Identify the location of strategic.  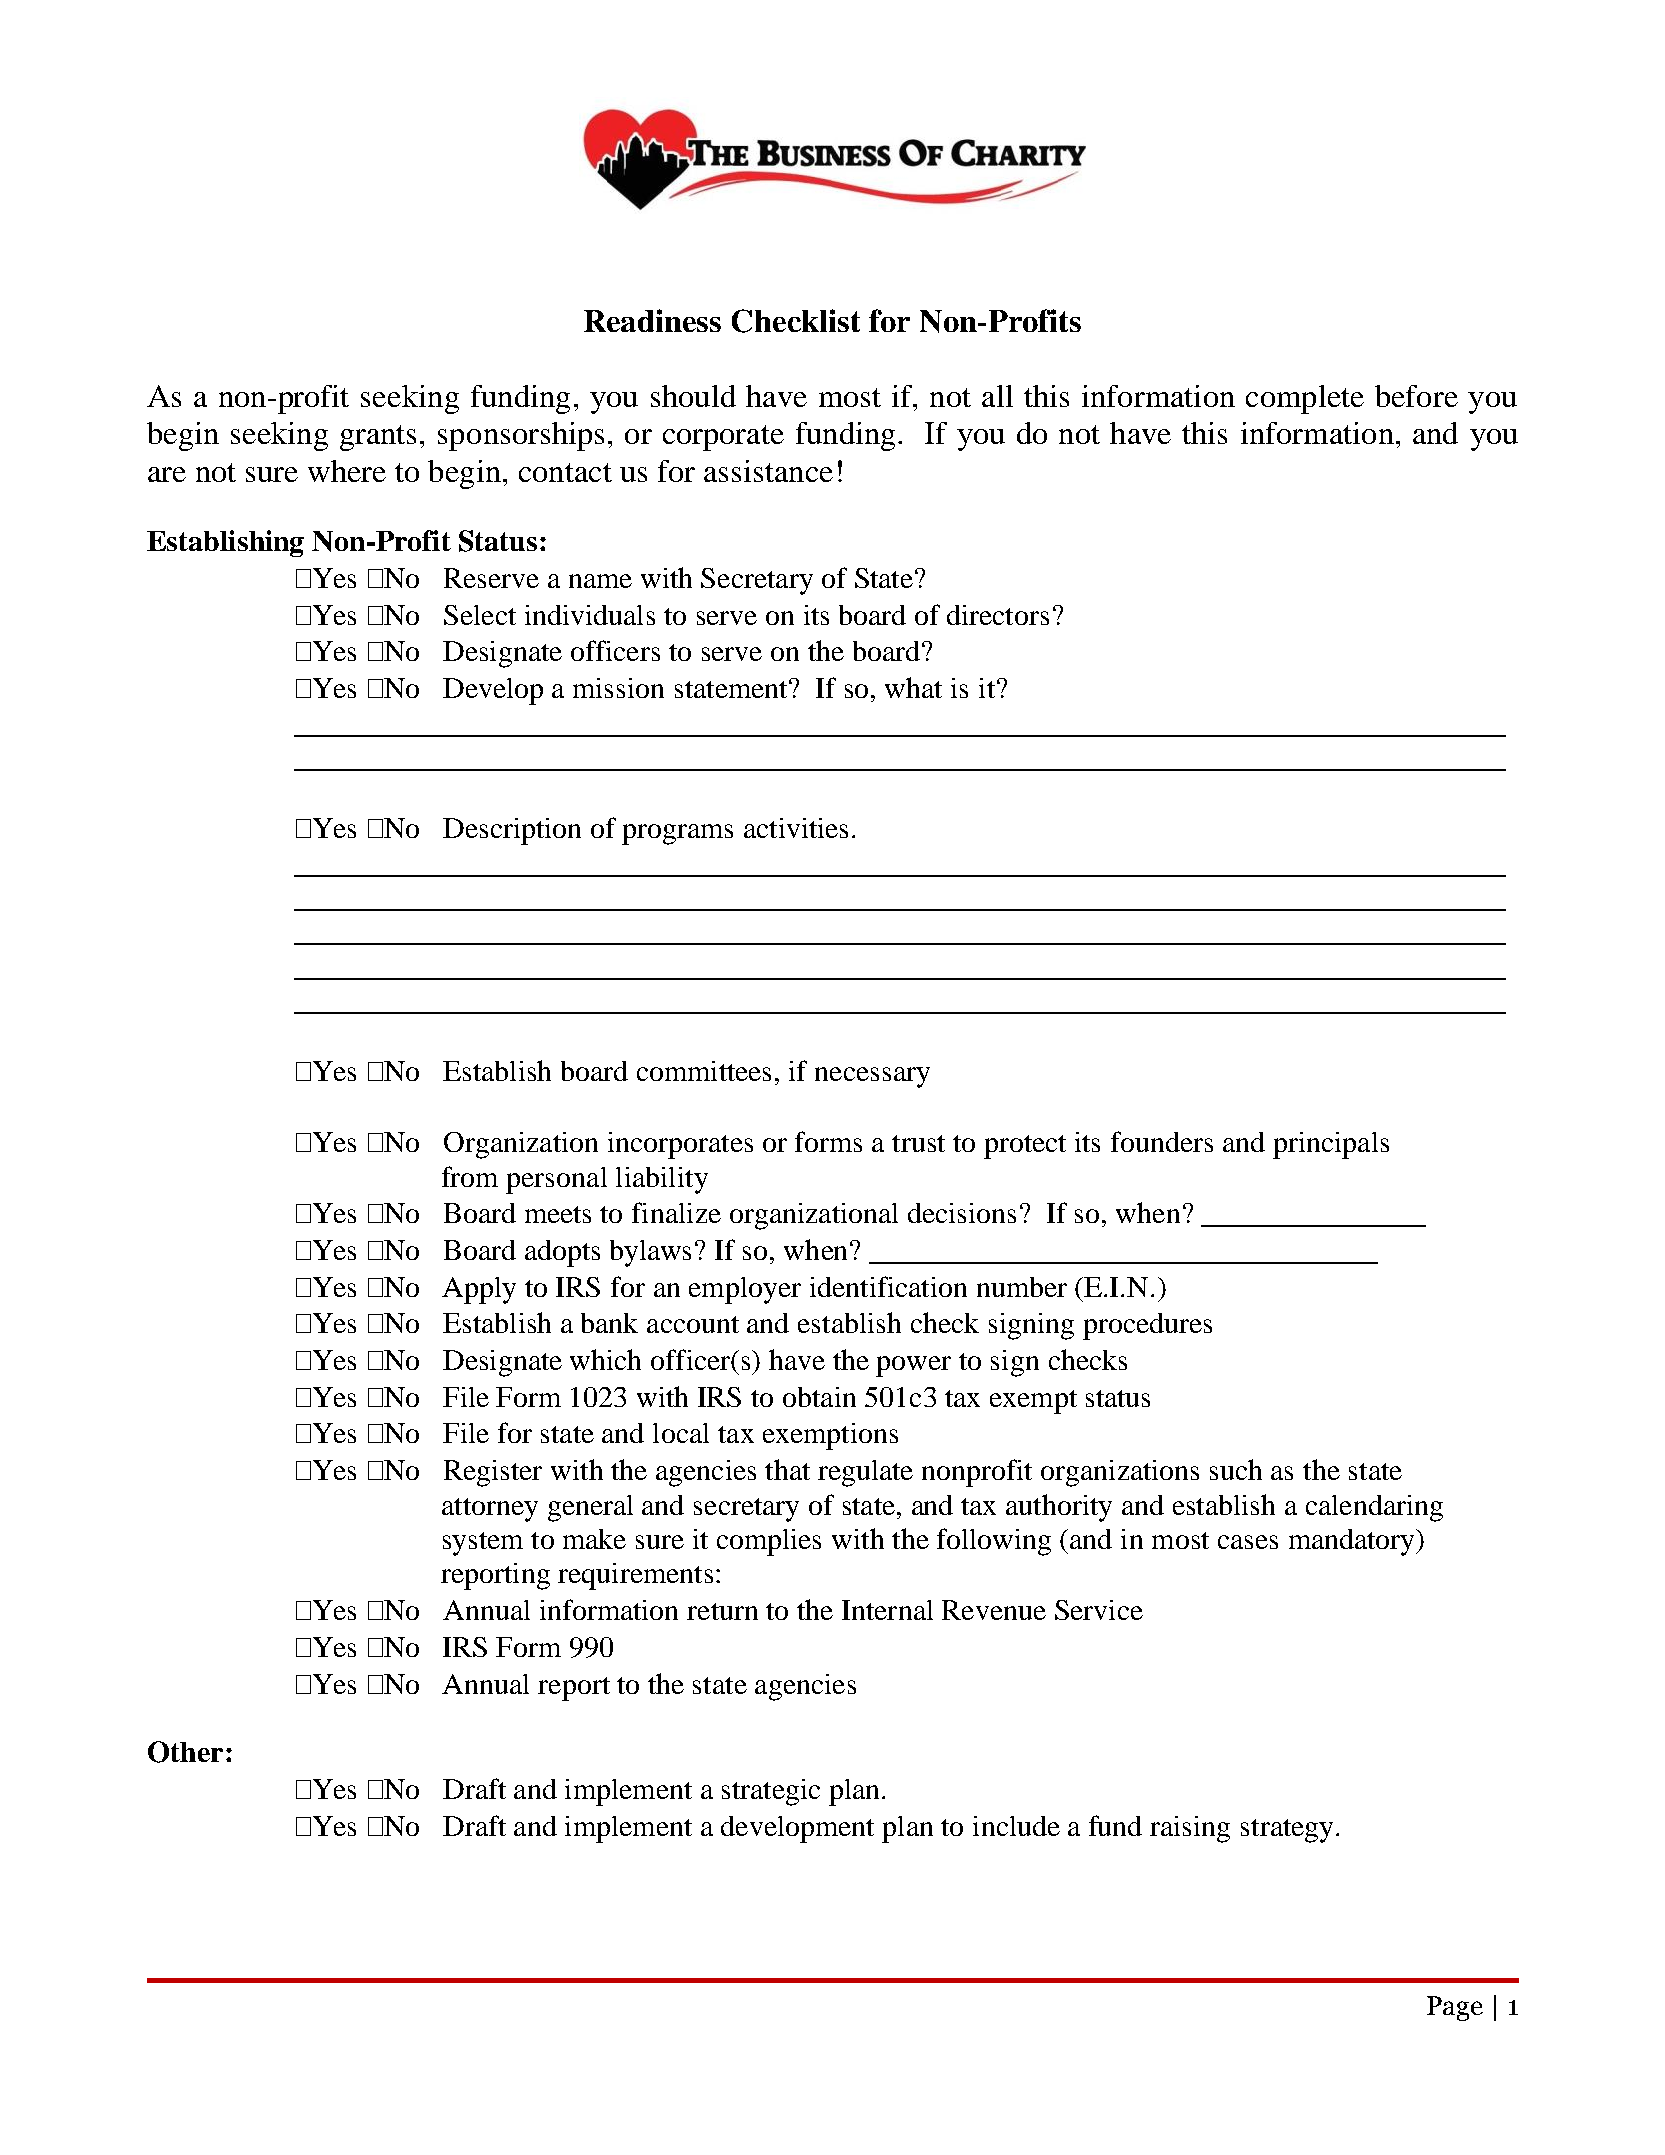
(771, 1792).
